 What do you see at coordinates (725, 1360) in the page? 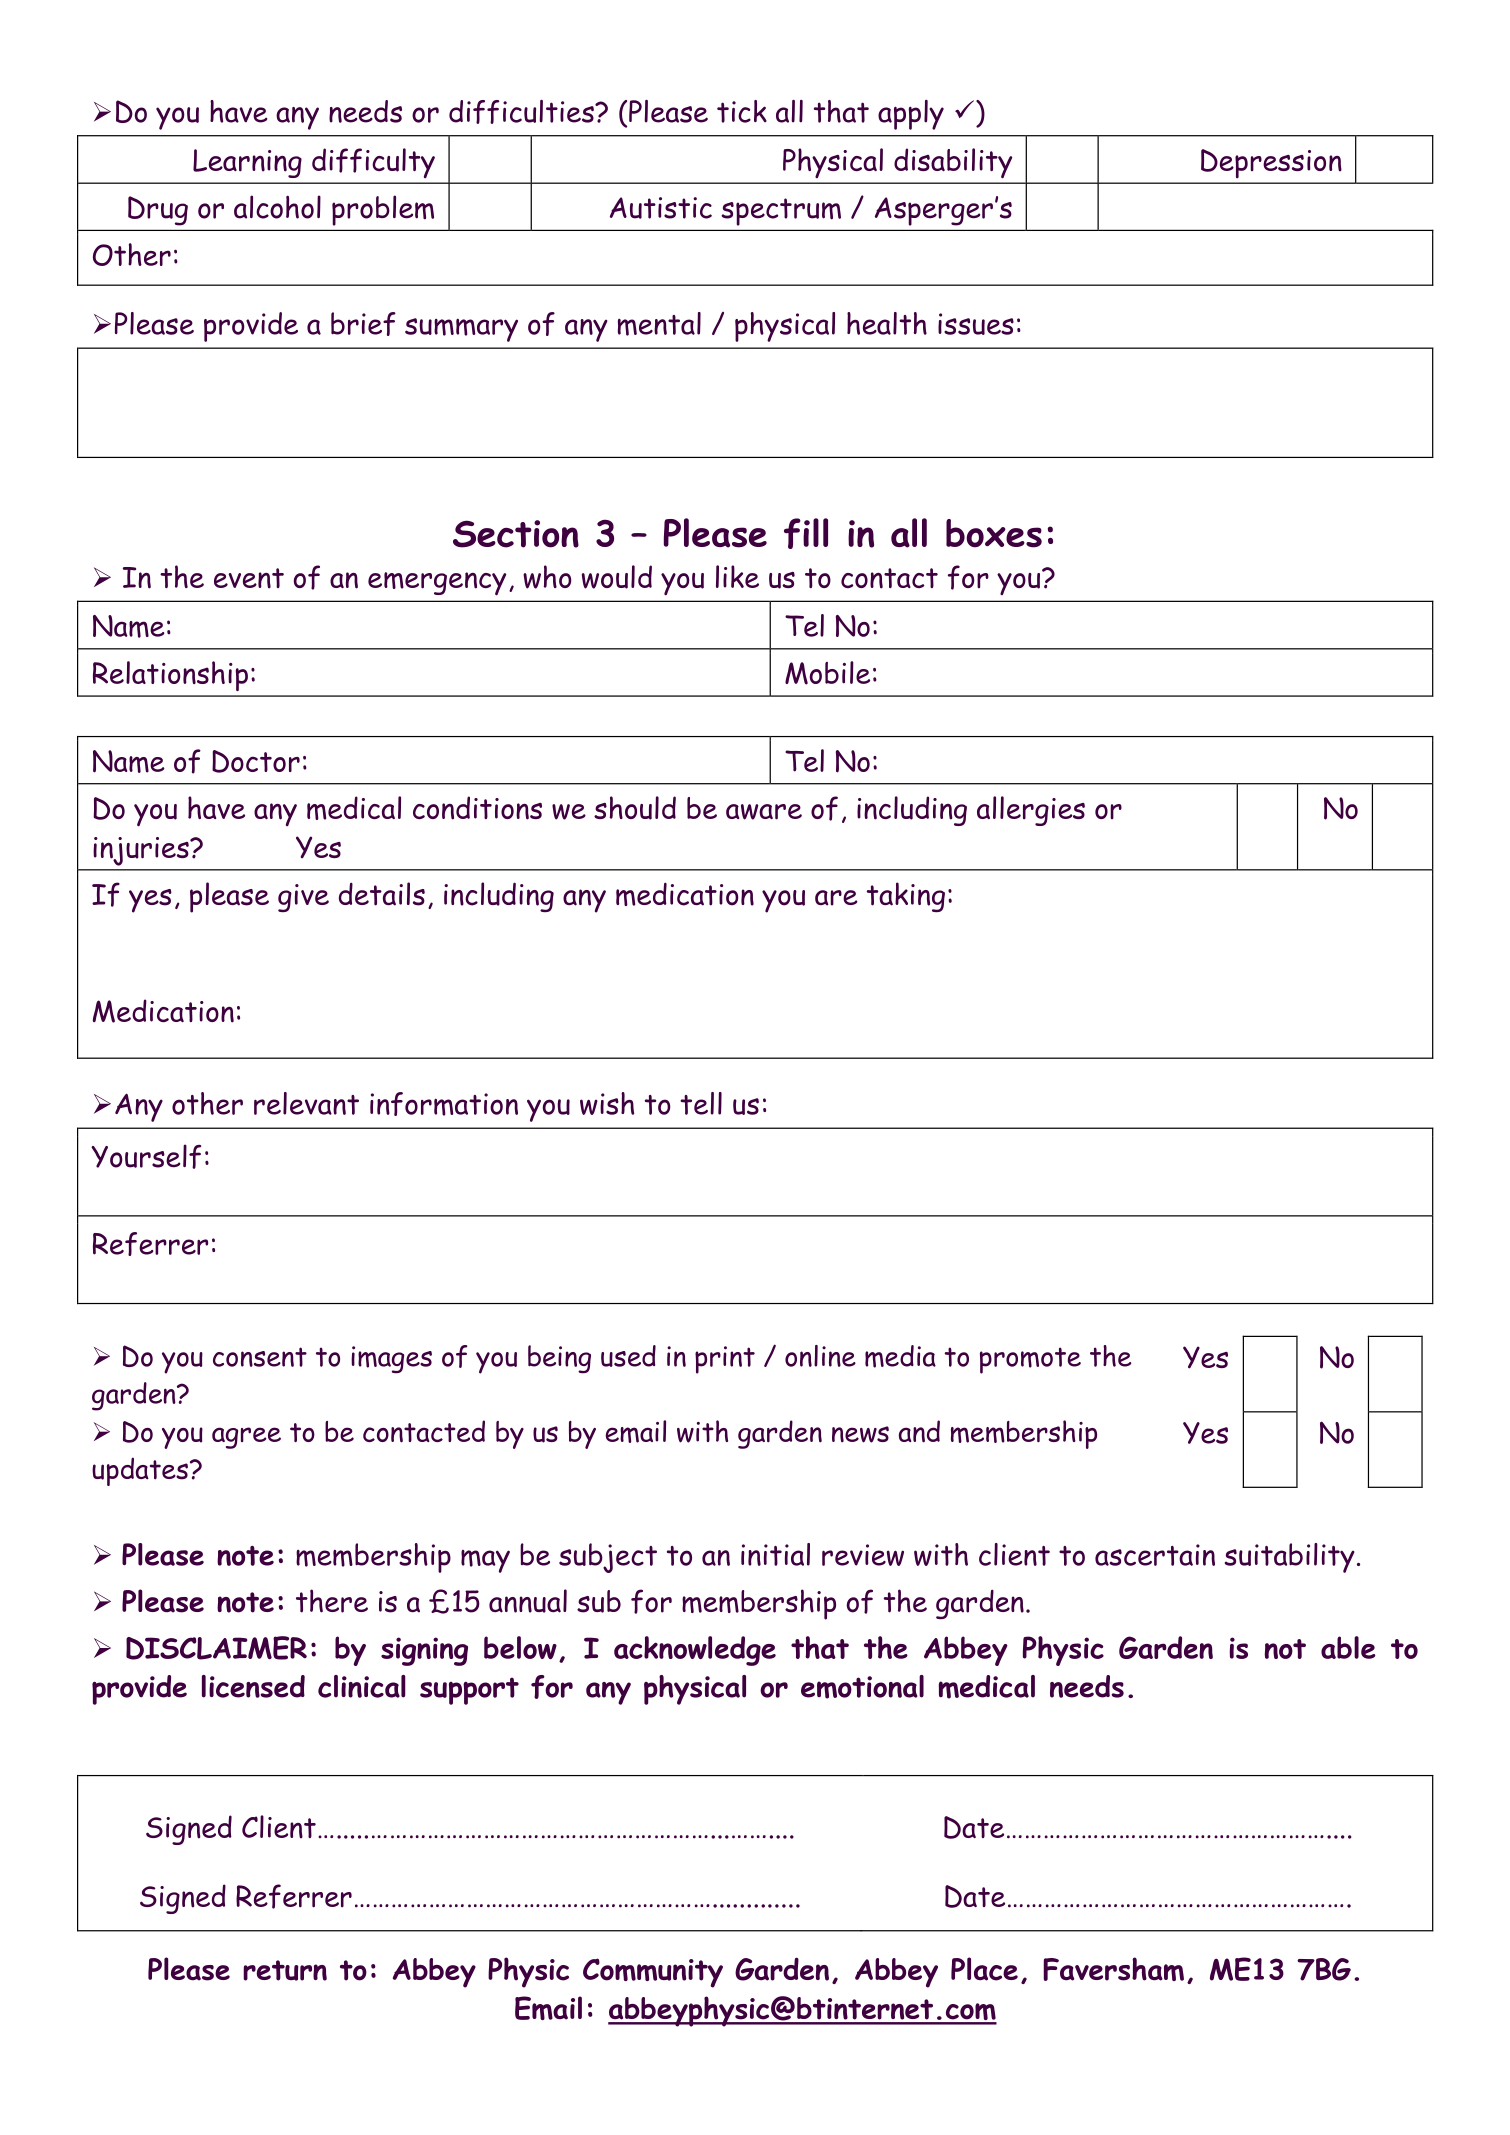
I see `print` at bounding box center [725, 1360].
